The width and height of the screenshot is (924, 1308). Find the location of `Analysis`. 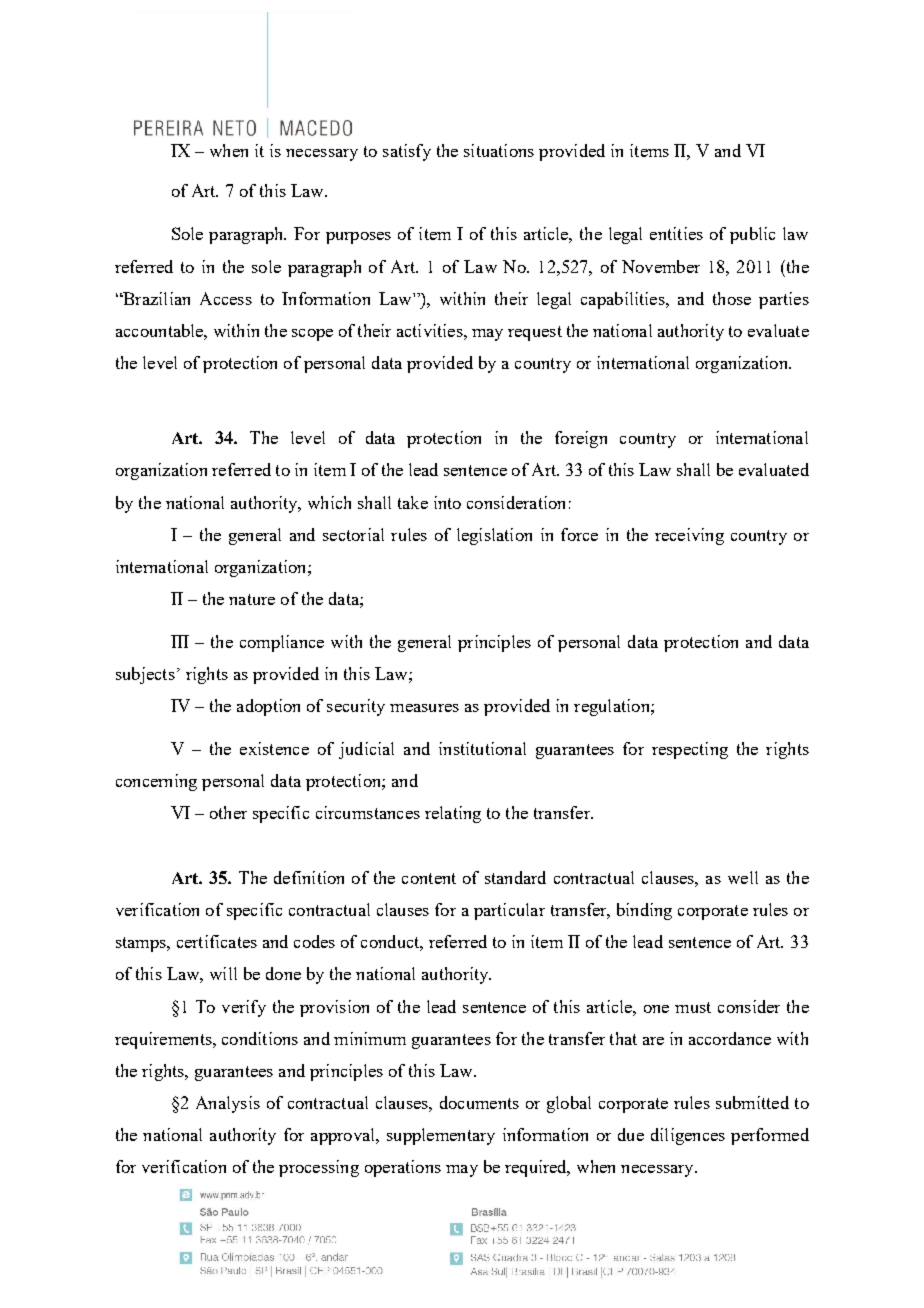

Analysis is located at coordinates (228, 1104).
